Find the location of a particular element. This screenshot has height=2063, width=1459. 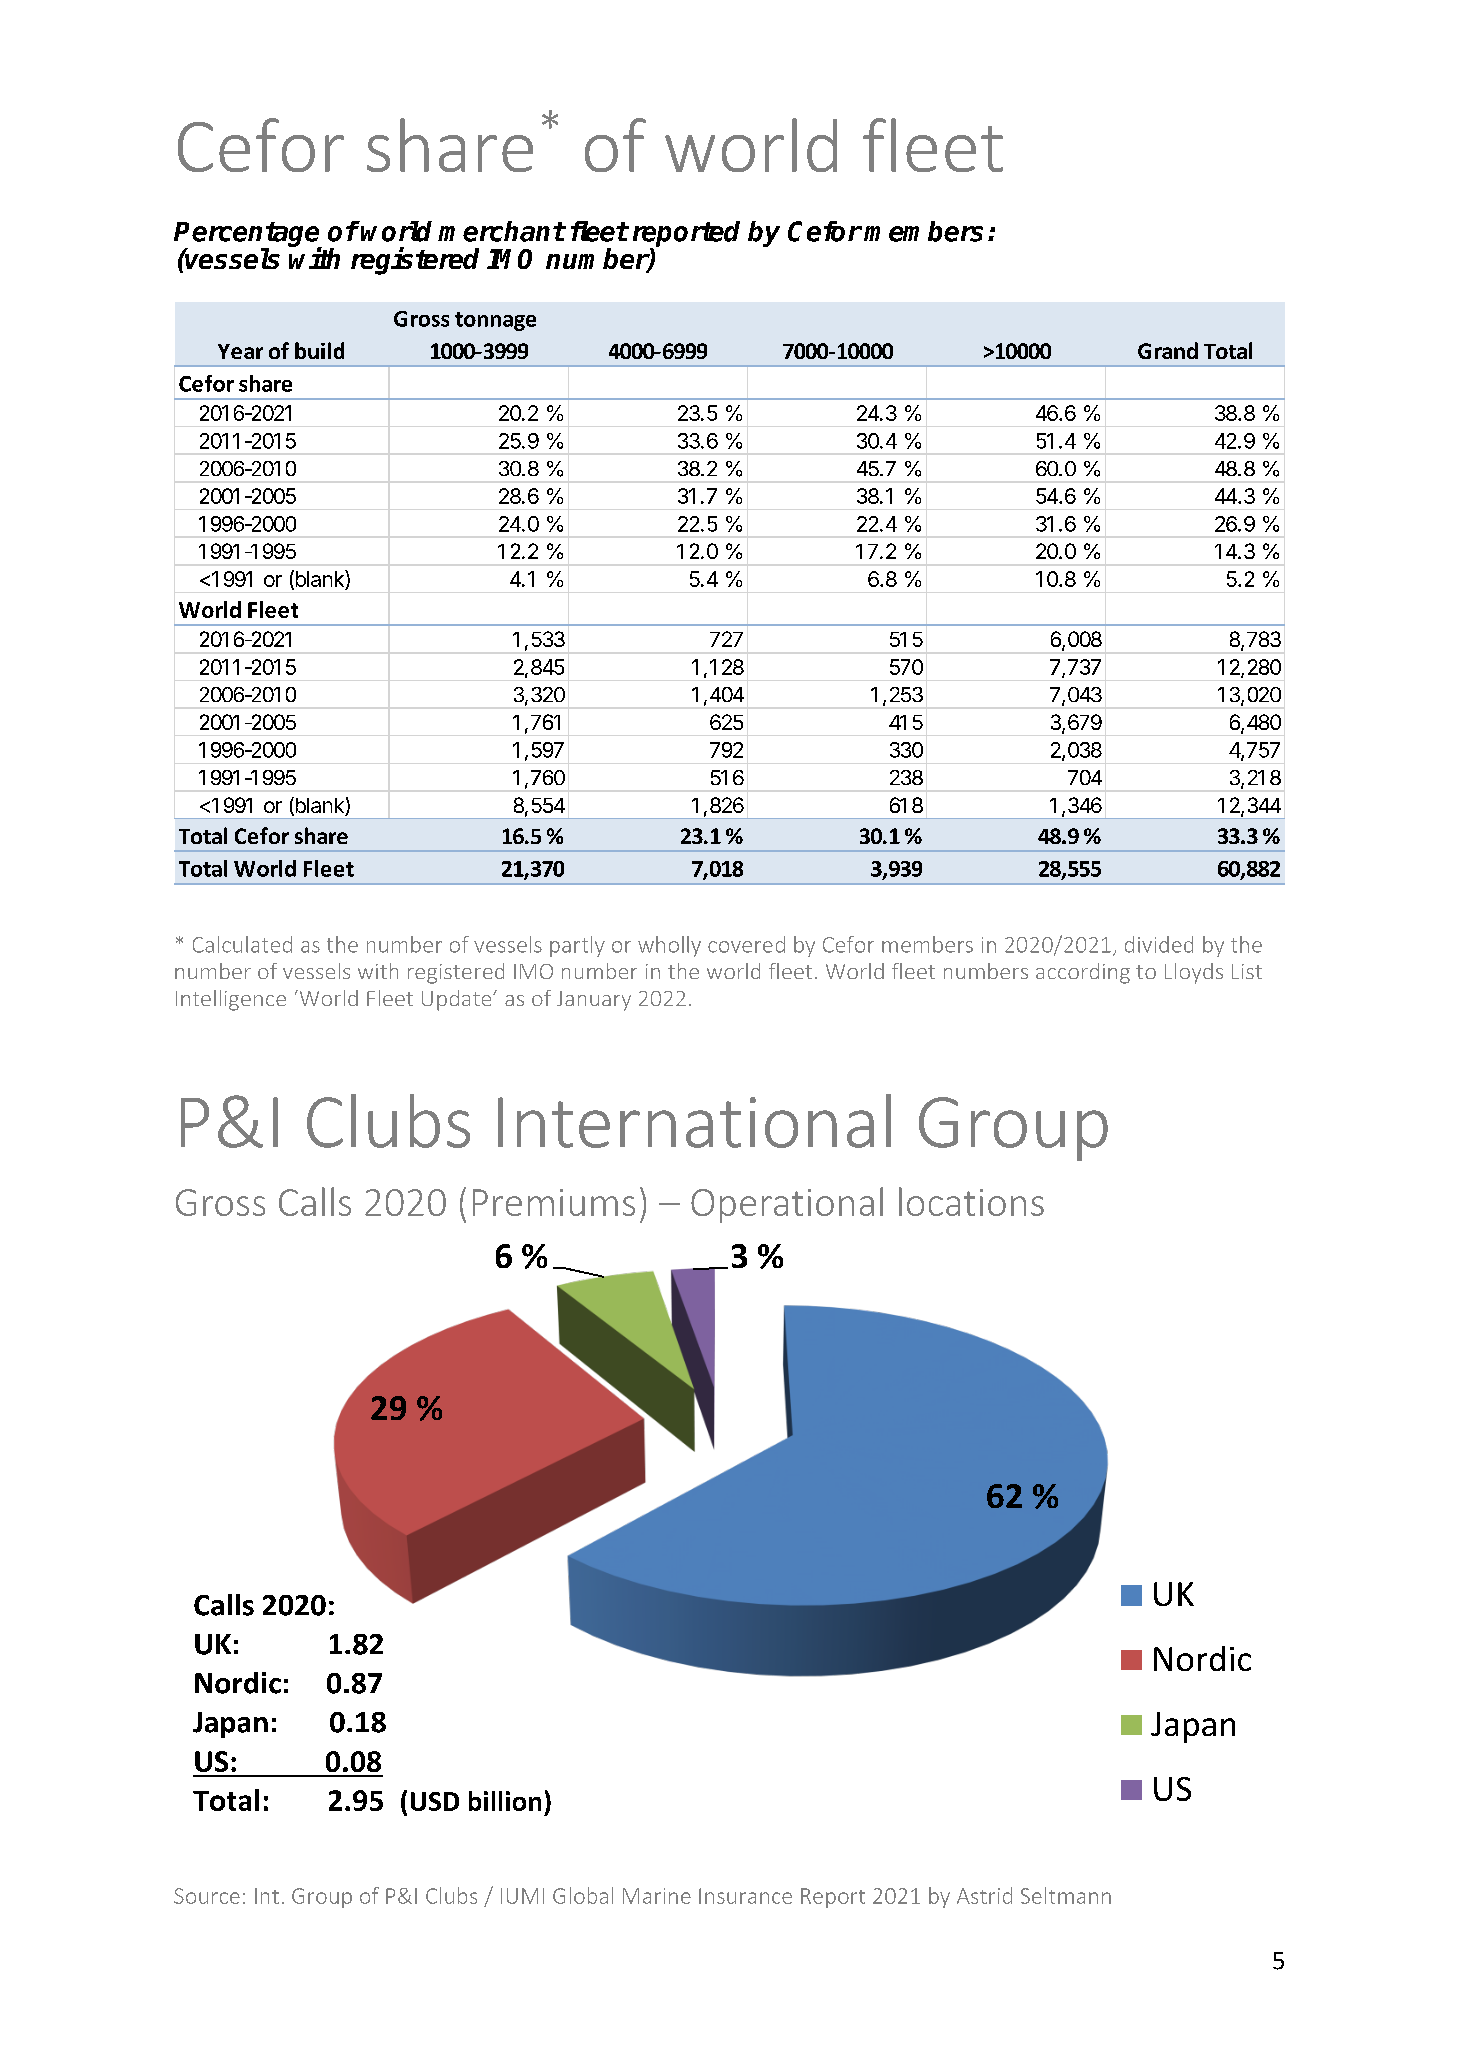

covered is located at coordinates (746, 944).
